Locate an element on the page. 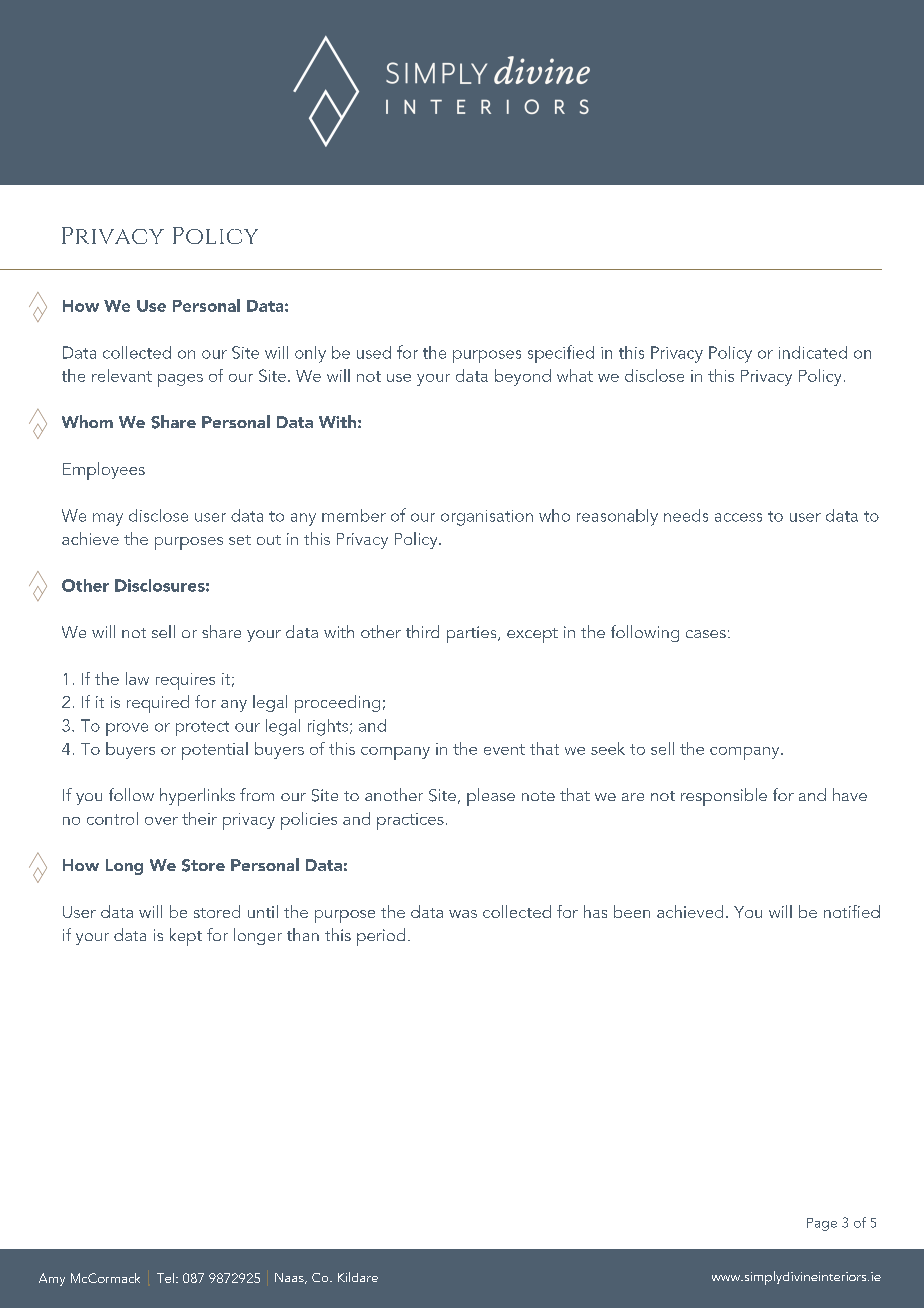  relevant is located at coordinates (122, 375).
